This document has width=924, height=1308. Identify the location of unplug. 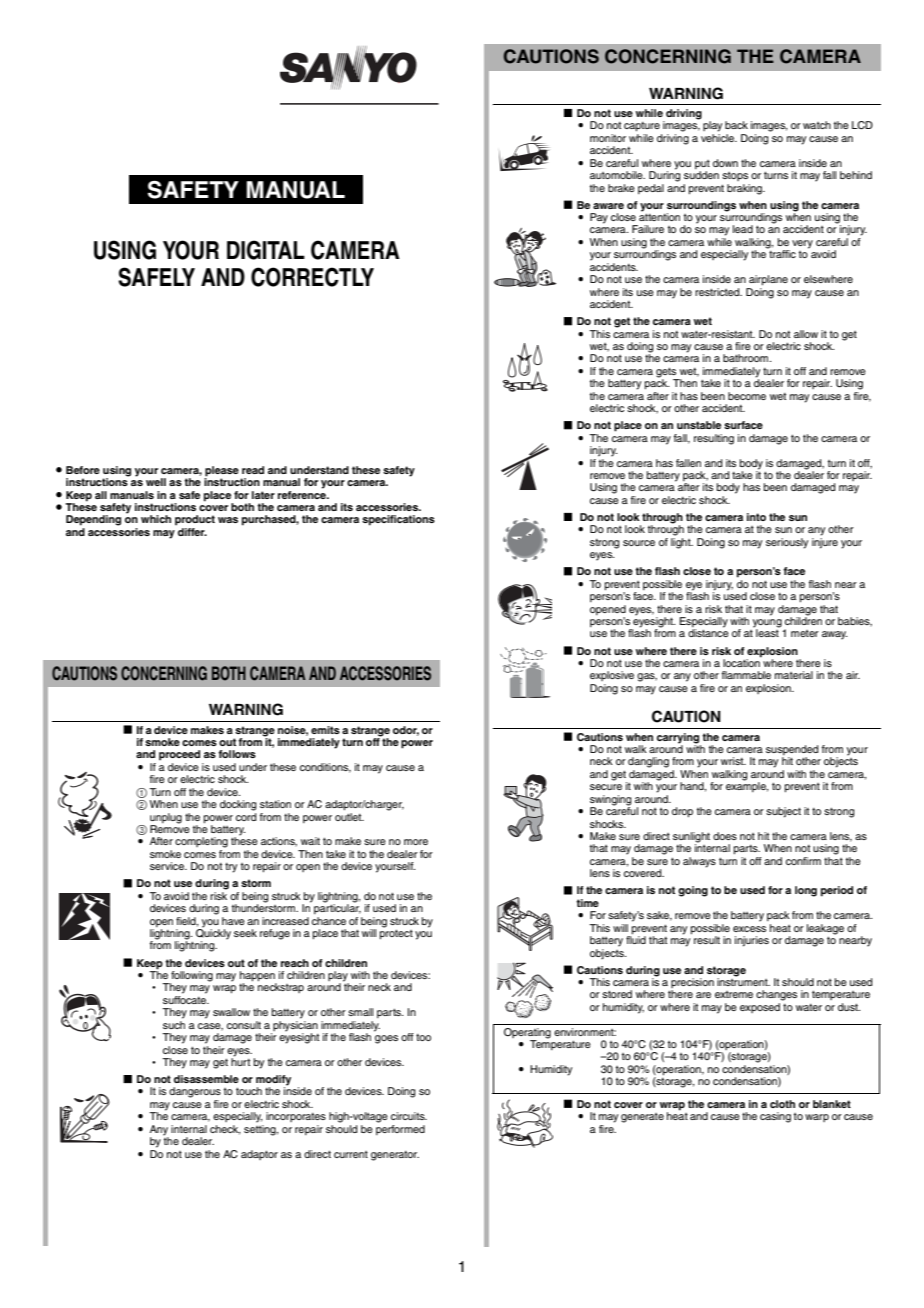
(166, 818).
